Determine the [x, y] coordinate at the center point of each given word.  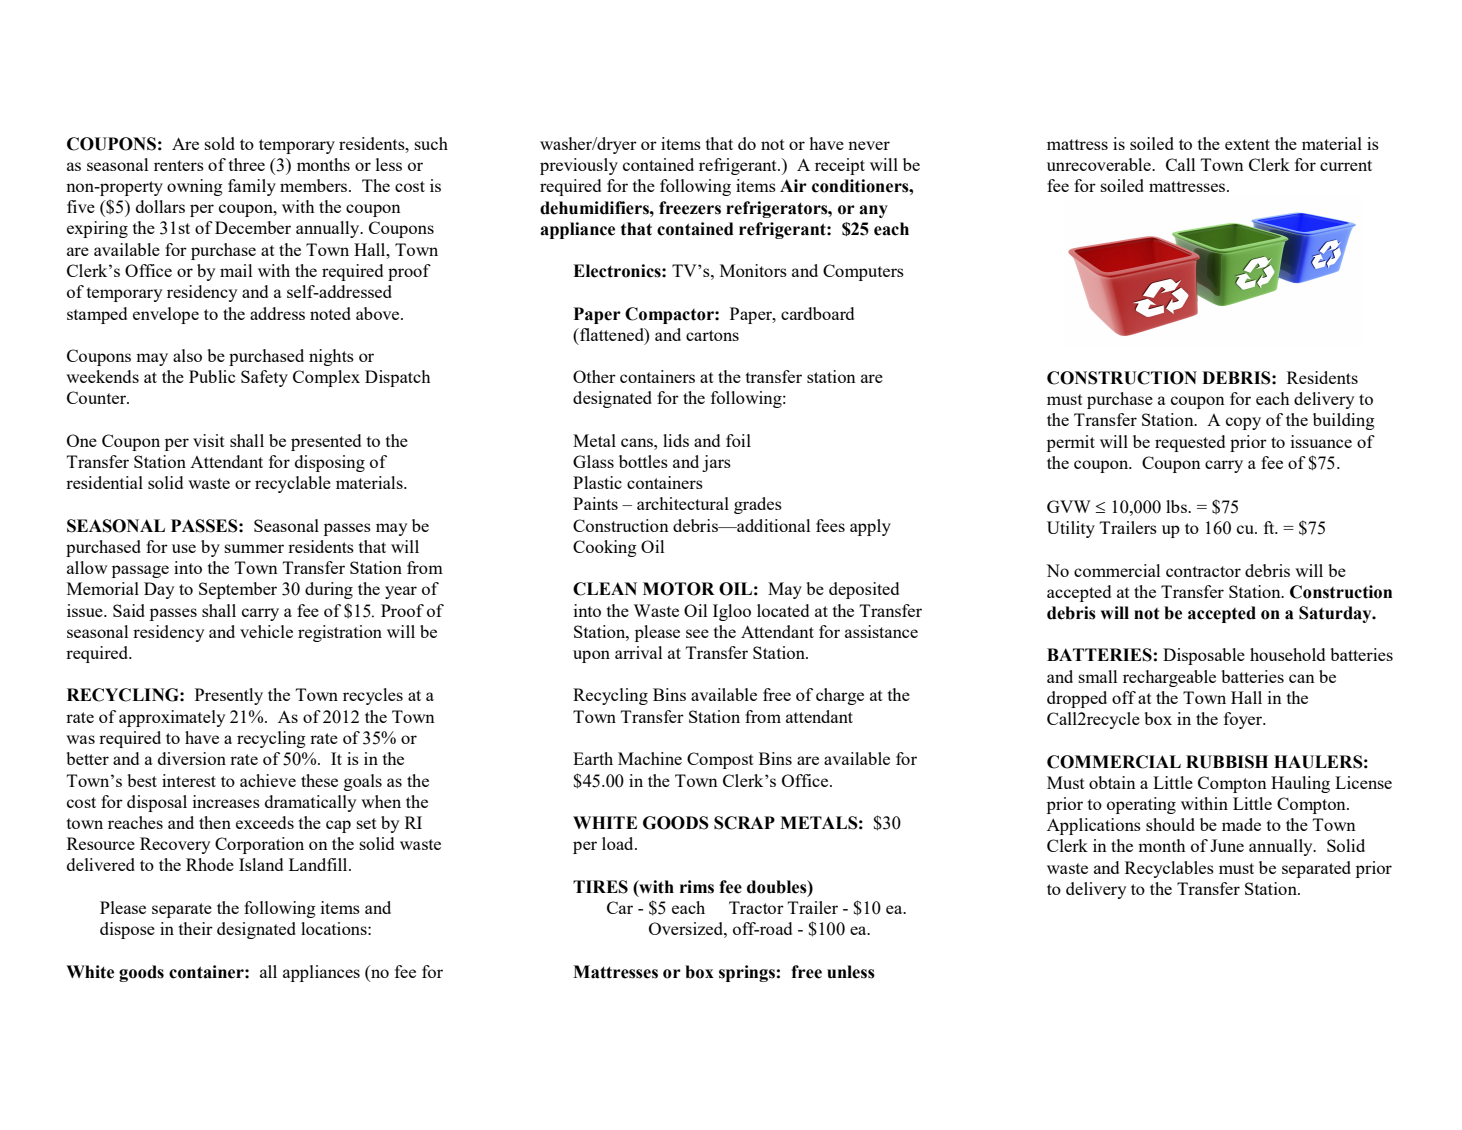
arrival [638, 652]
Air [793, 185]
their [196, 928]
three [247, 164]
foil [738, 440]
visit [209, 440]
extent [1247, 144]
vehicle [266, 631]
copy [1243, 423]
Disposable [1204, 656]
